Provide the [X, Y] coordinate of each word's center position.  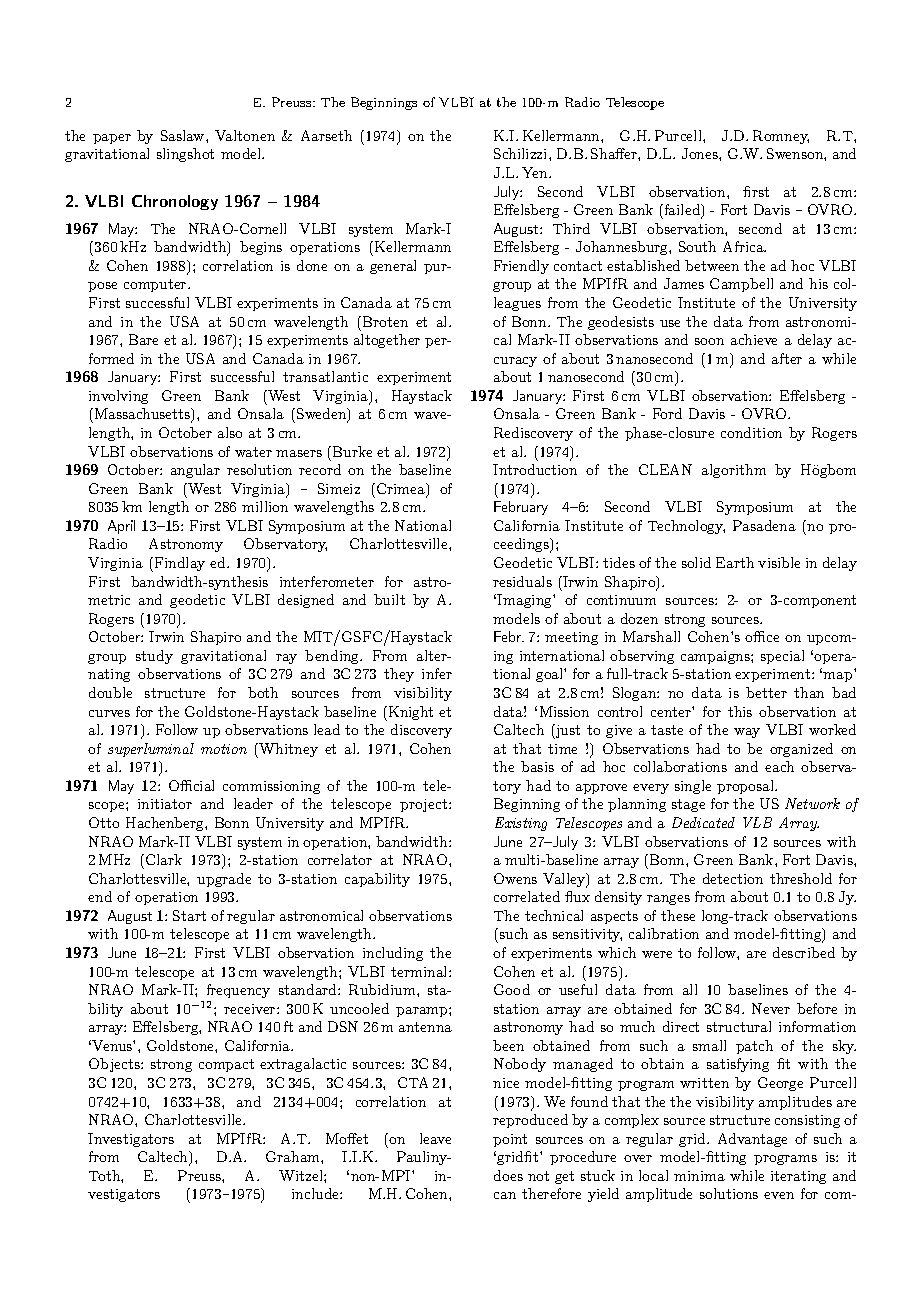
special [782, 657]
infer [437, 673]
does [508, 1175]
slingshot [185, 155]
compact [226, 1065]
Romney [781, 137]
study [154, 657]
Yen [536, 172]
